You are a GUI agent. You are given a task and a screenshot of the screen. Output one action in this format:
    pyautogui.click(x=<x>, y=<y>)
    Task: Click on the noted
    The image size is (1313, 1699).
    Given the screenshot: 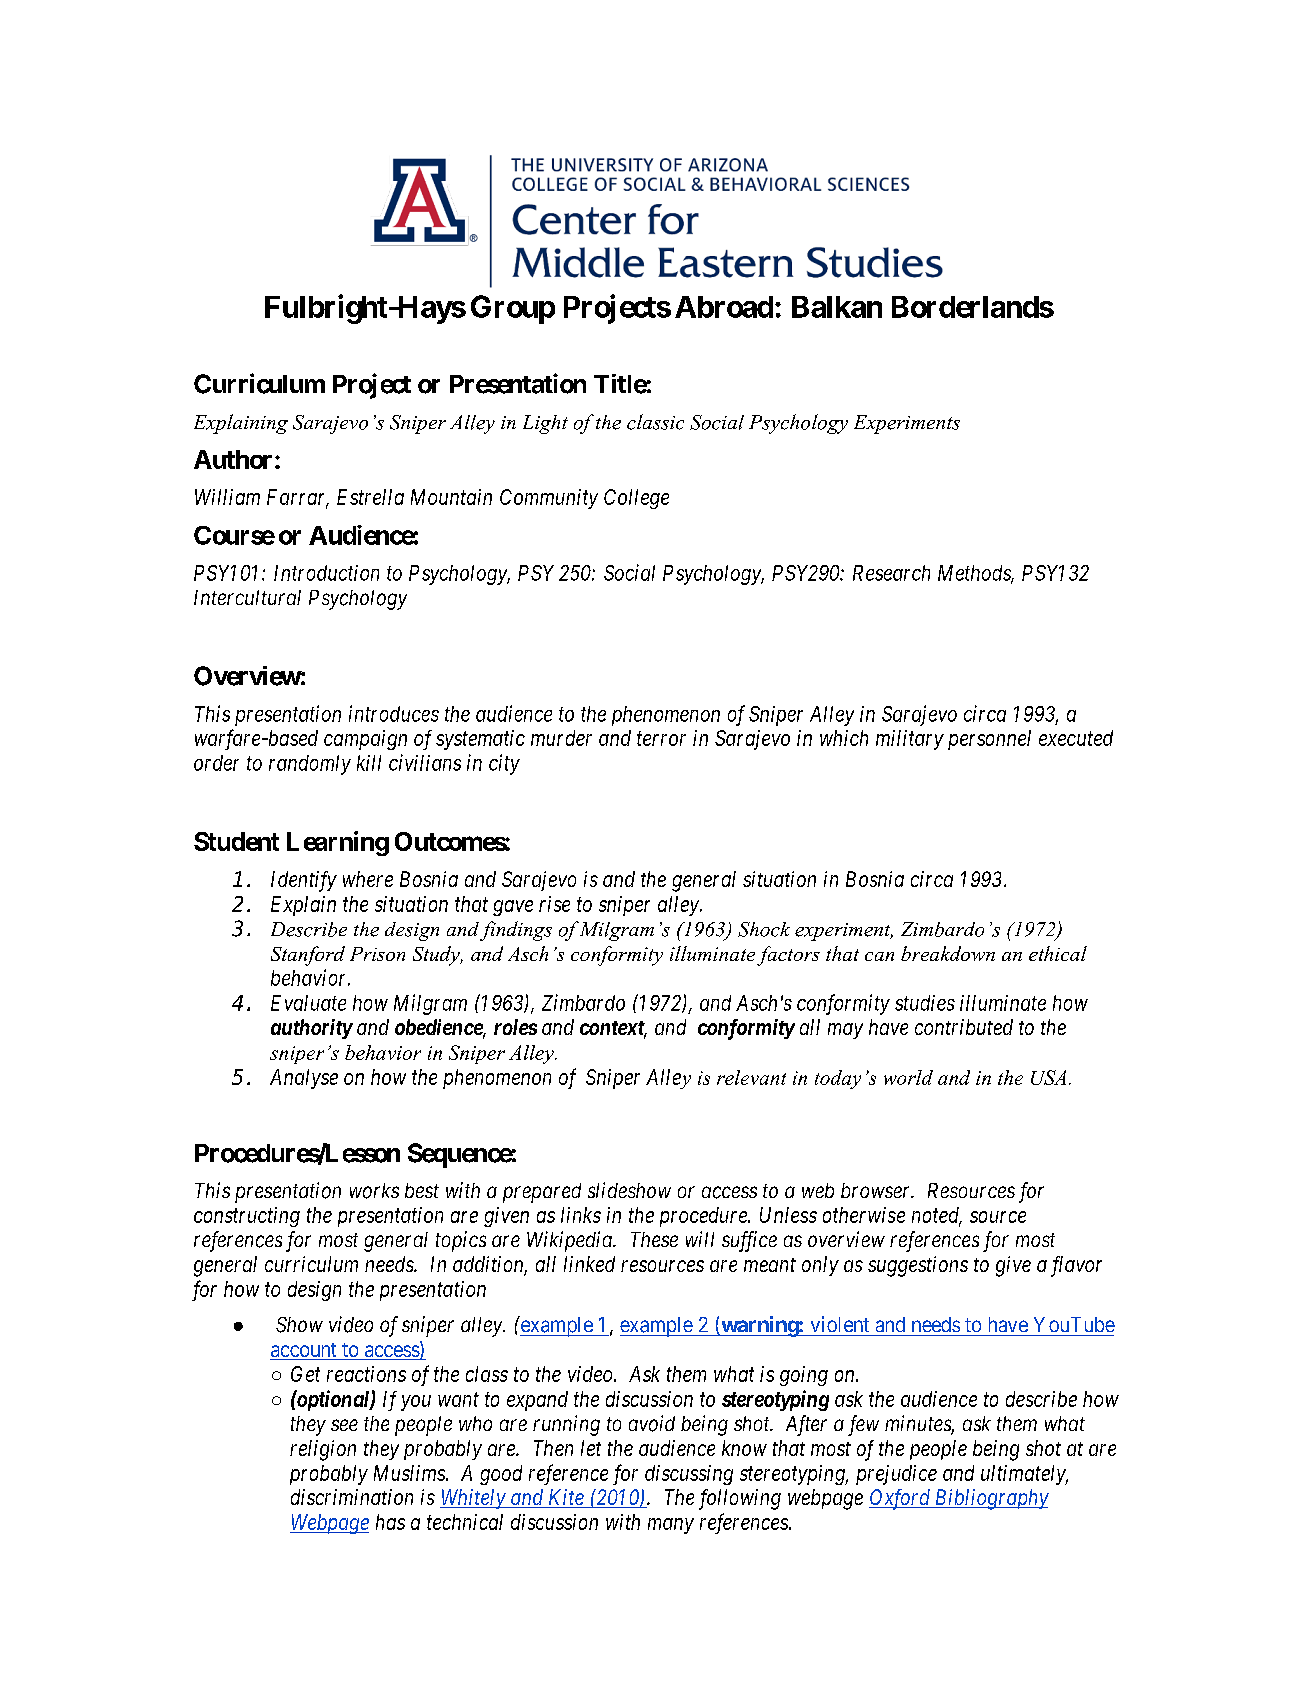 What is the action you would take?
    pyautogui.click(x=937, y=1216)
